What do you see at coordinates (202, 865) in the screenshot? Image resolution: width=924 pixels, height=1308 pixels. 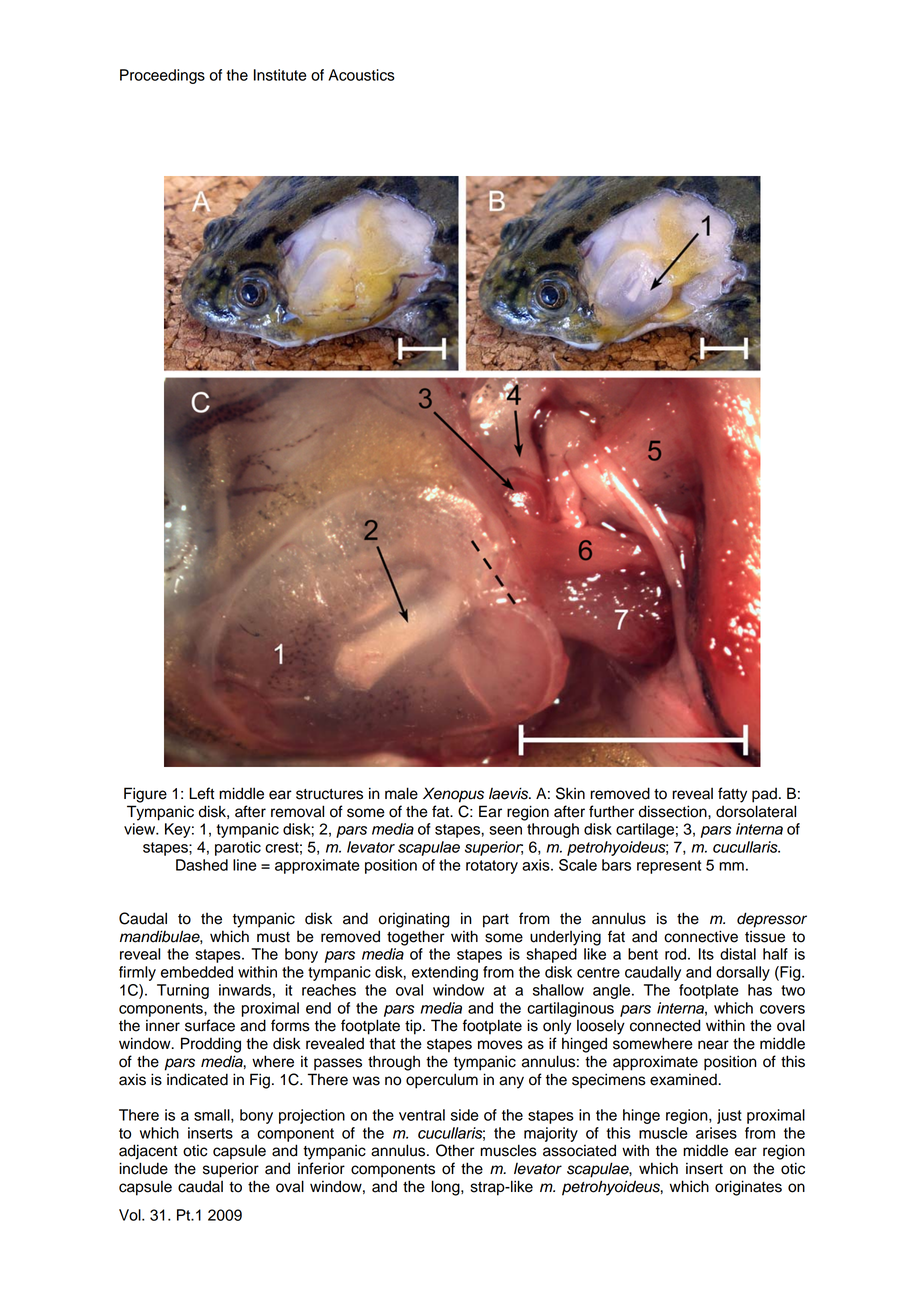 I see `Dashed` at bounding box center [202, 865].
